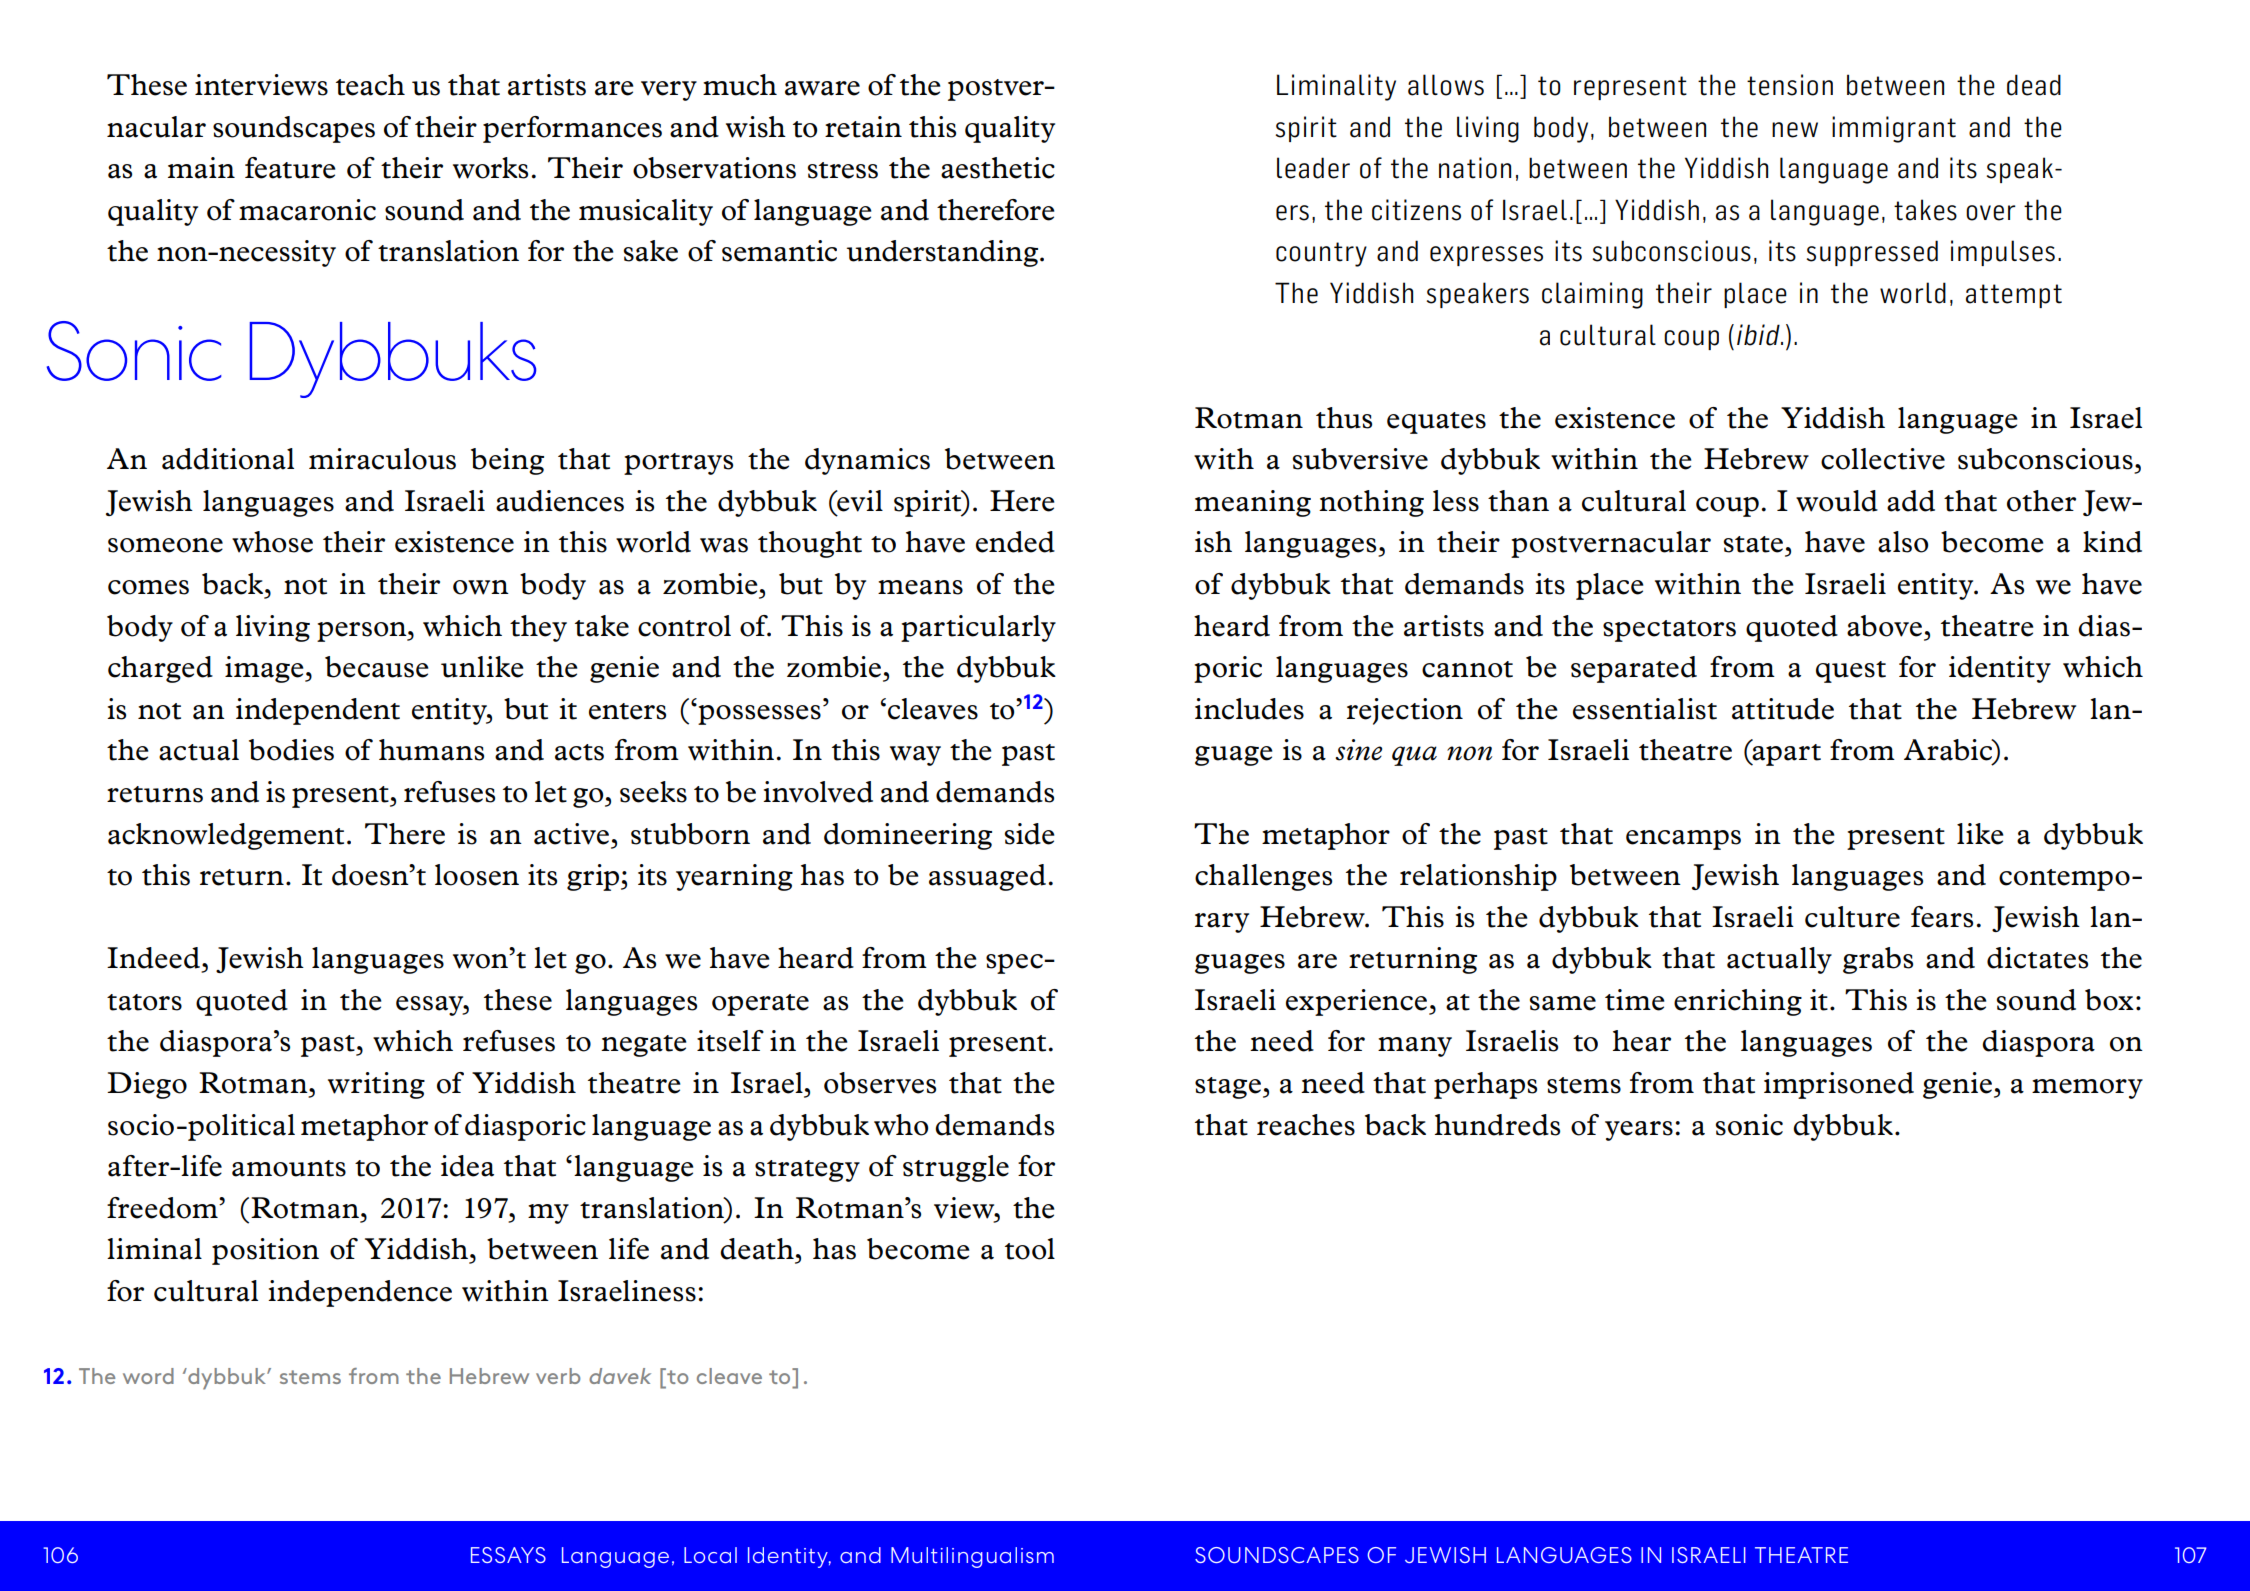 Image resolution: width=2250 pixels, height=1591 pixels. What do you see at coordinates (1894, 129) in the screenshot?
I see `immigrant` at bounding box center [1894, 129].
